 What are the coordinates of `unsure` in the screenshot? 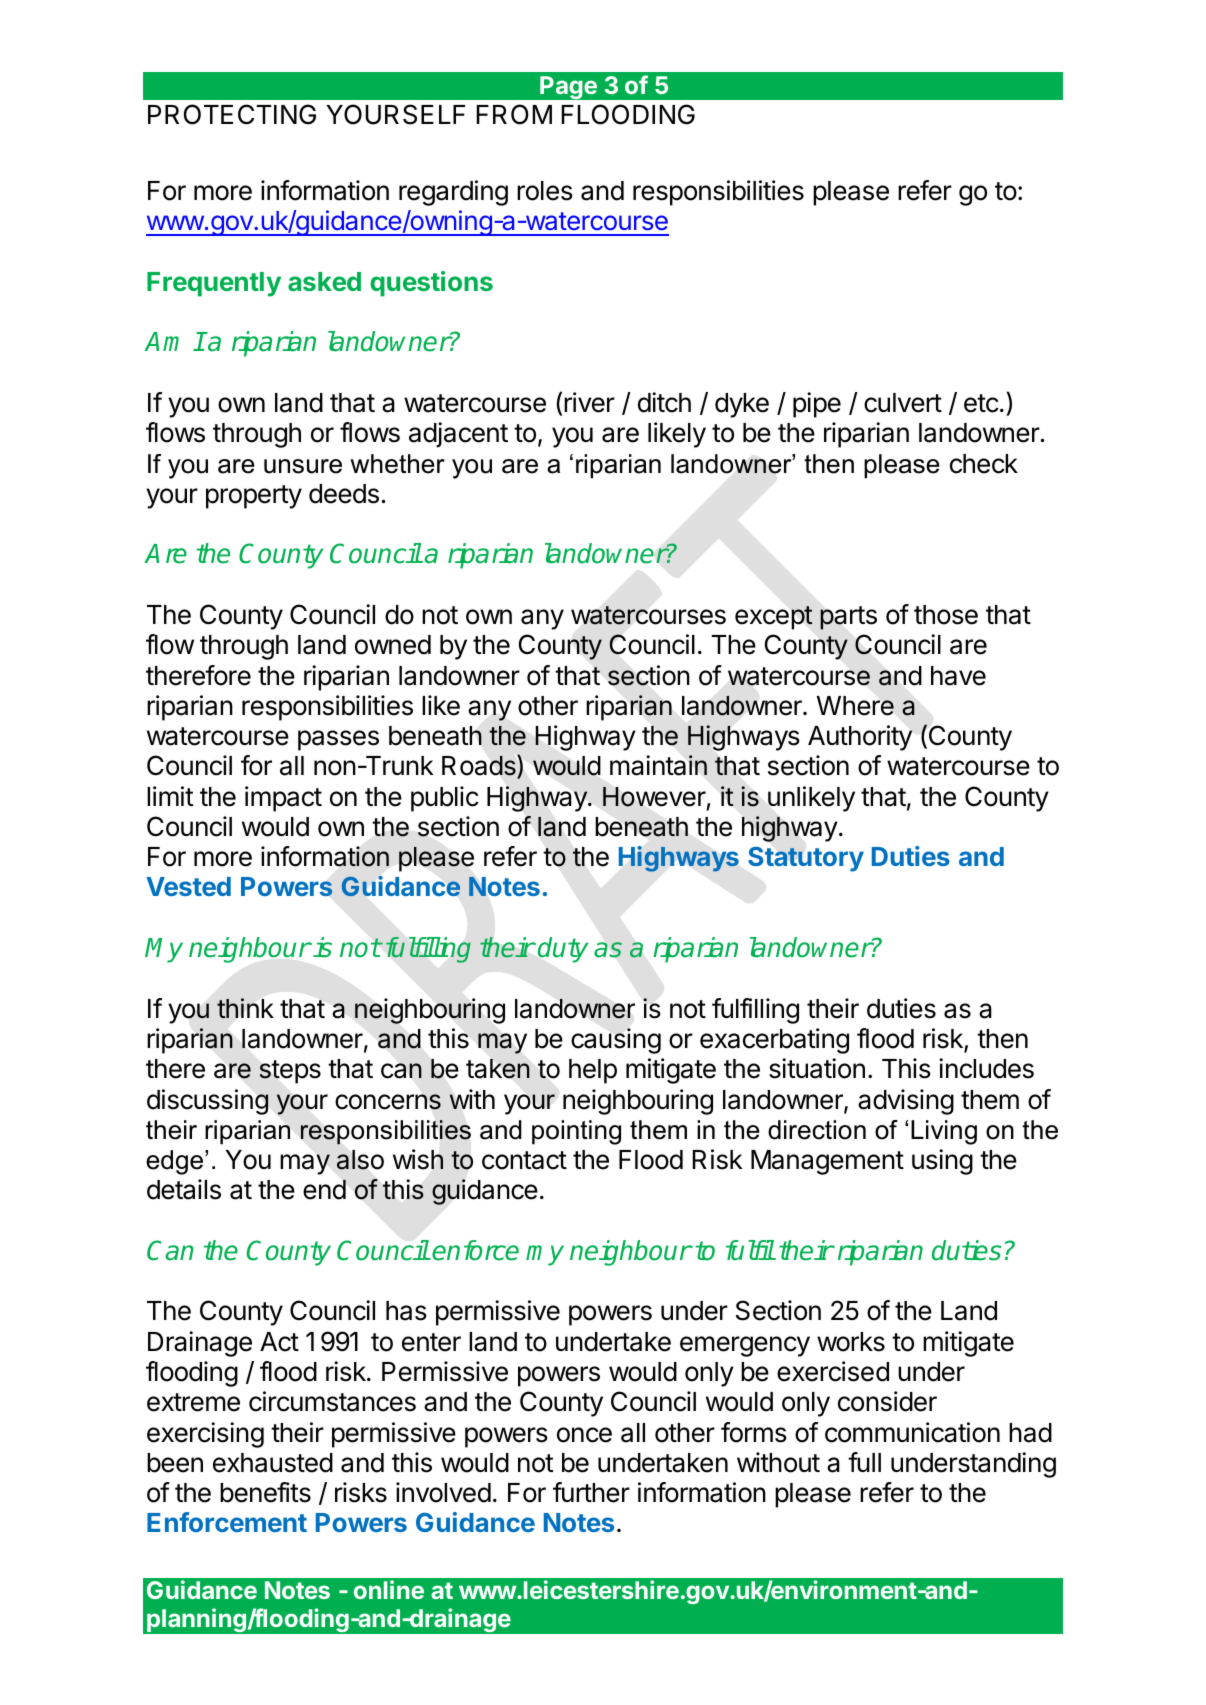 It's located at (303, 466).
